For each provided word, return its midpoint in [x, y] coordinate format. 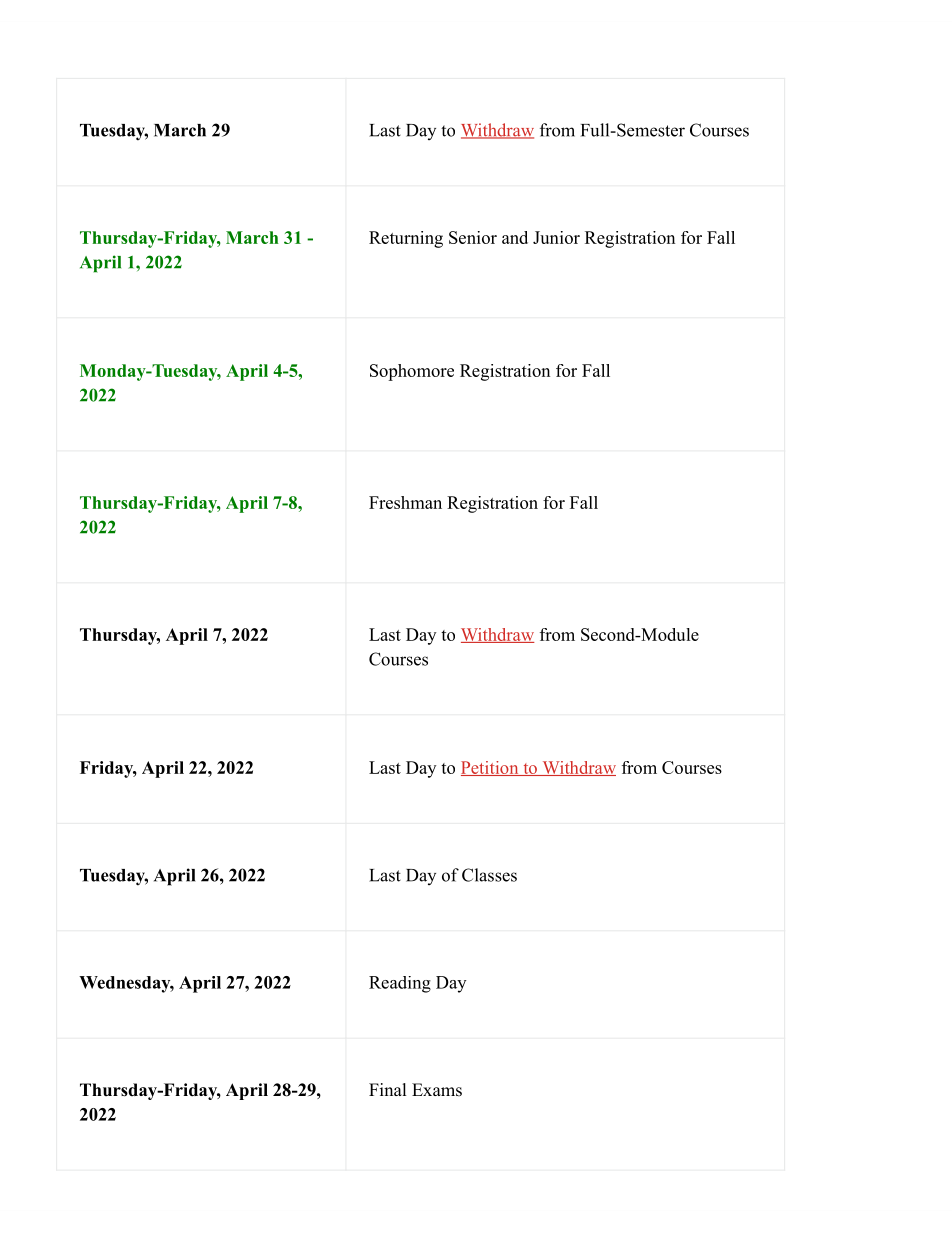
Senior [473, 237]
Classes [489, 875]
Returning [406, 239]
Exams [437, 1090]
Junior [556, 237]
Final [388, 1089]
